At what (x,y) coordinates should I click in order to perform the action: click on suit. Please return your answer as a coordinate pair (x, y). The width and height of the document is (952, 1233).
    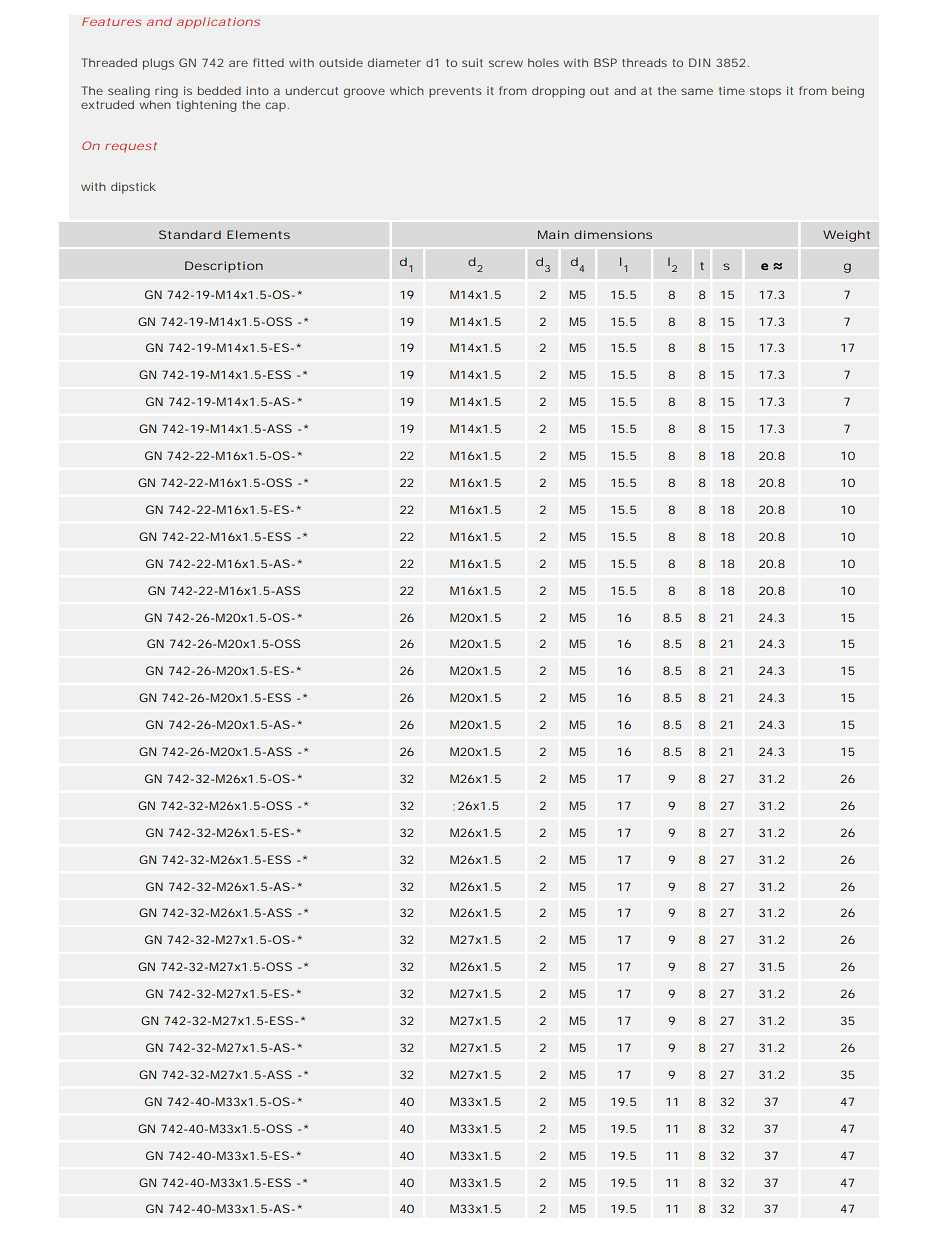
    Looking at the image, I should click on (472, 62).
